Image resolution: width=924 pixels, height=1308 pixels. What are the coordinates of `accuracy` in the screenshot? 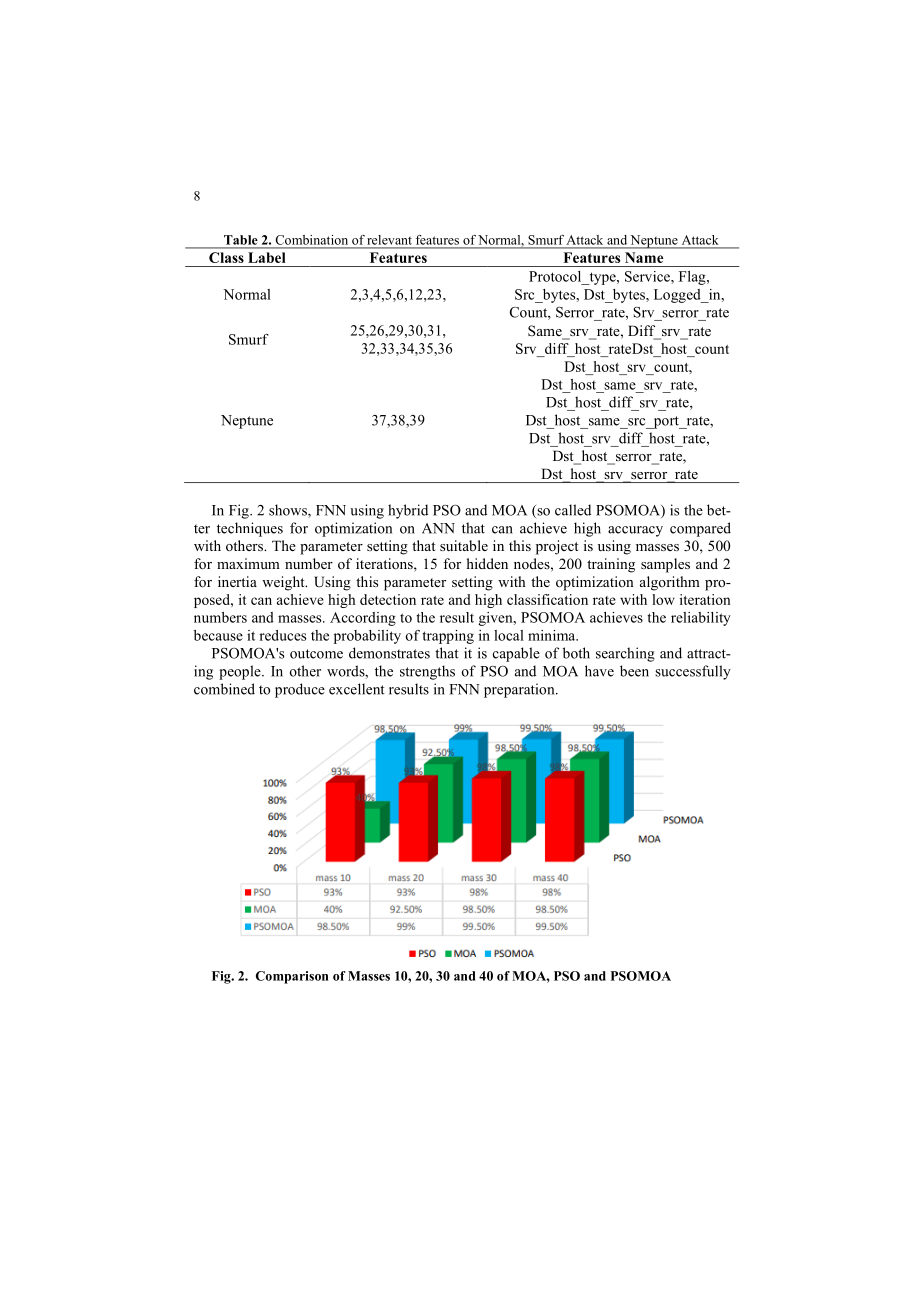 It's located at (635, 531).
